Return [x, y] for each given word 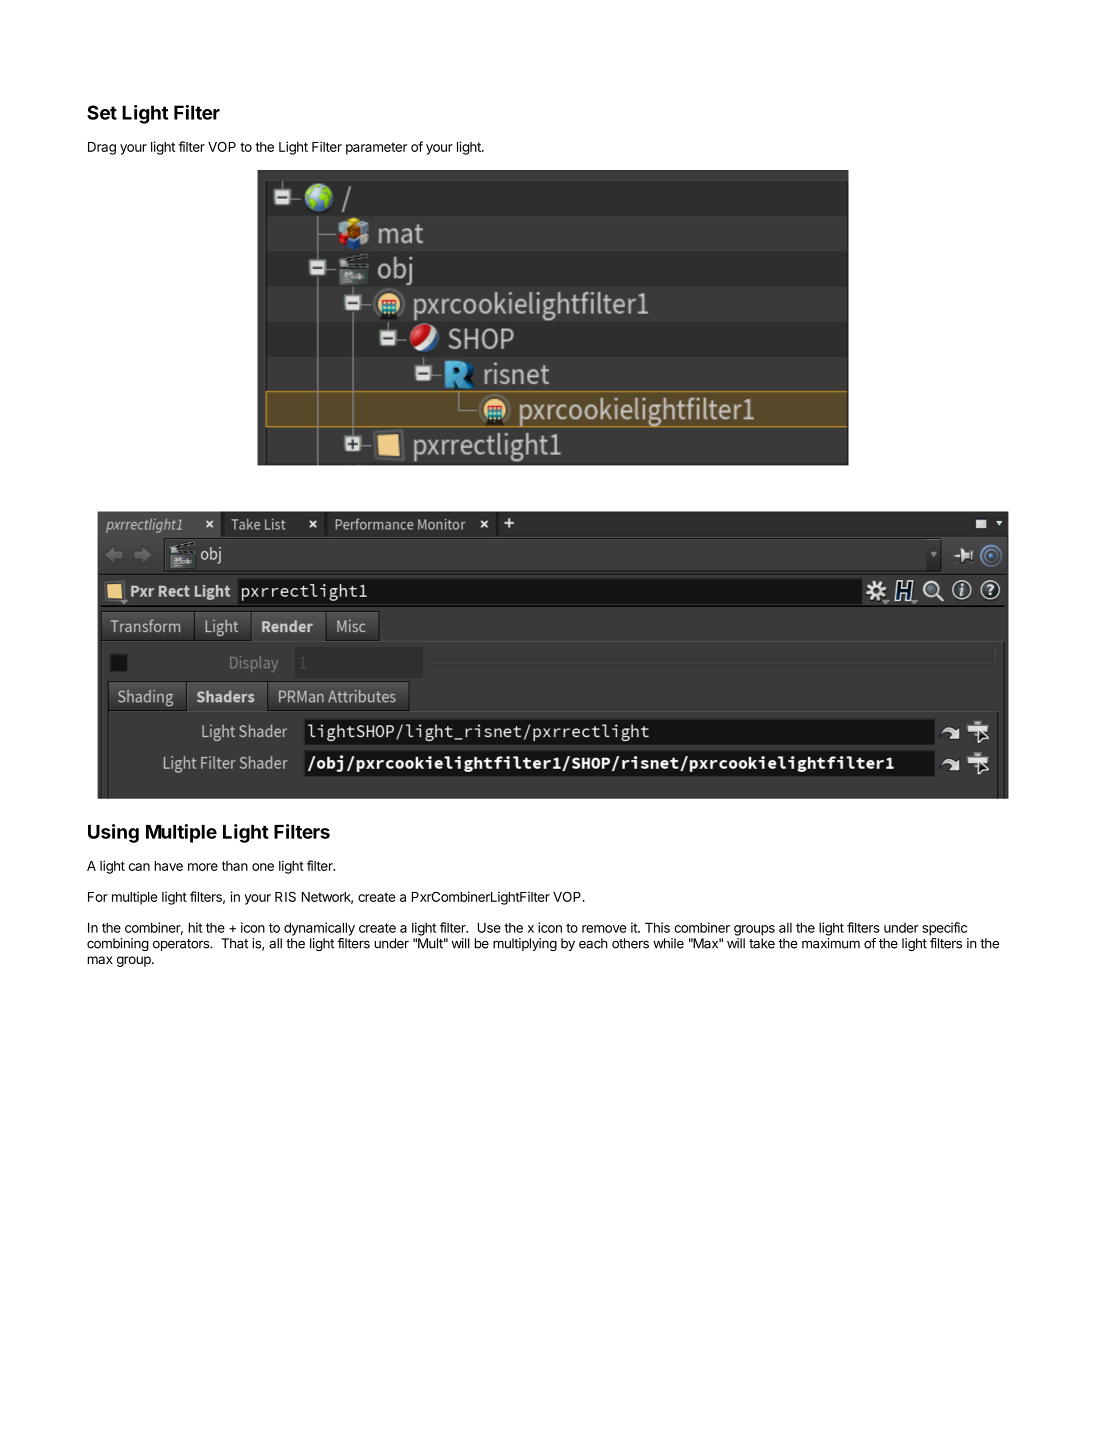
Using [113, 833]
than [235, 866]
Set [102, 112]
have [168, 866]
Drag [102, 148]
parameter [376, 148]
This [657, 927]
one [263, 867]
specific [944, 929]
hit [195, 927]
